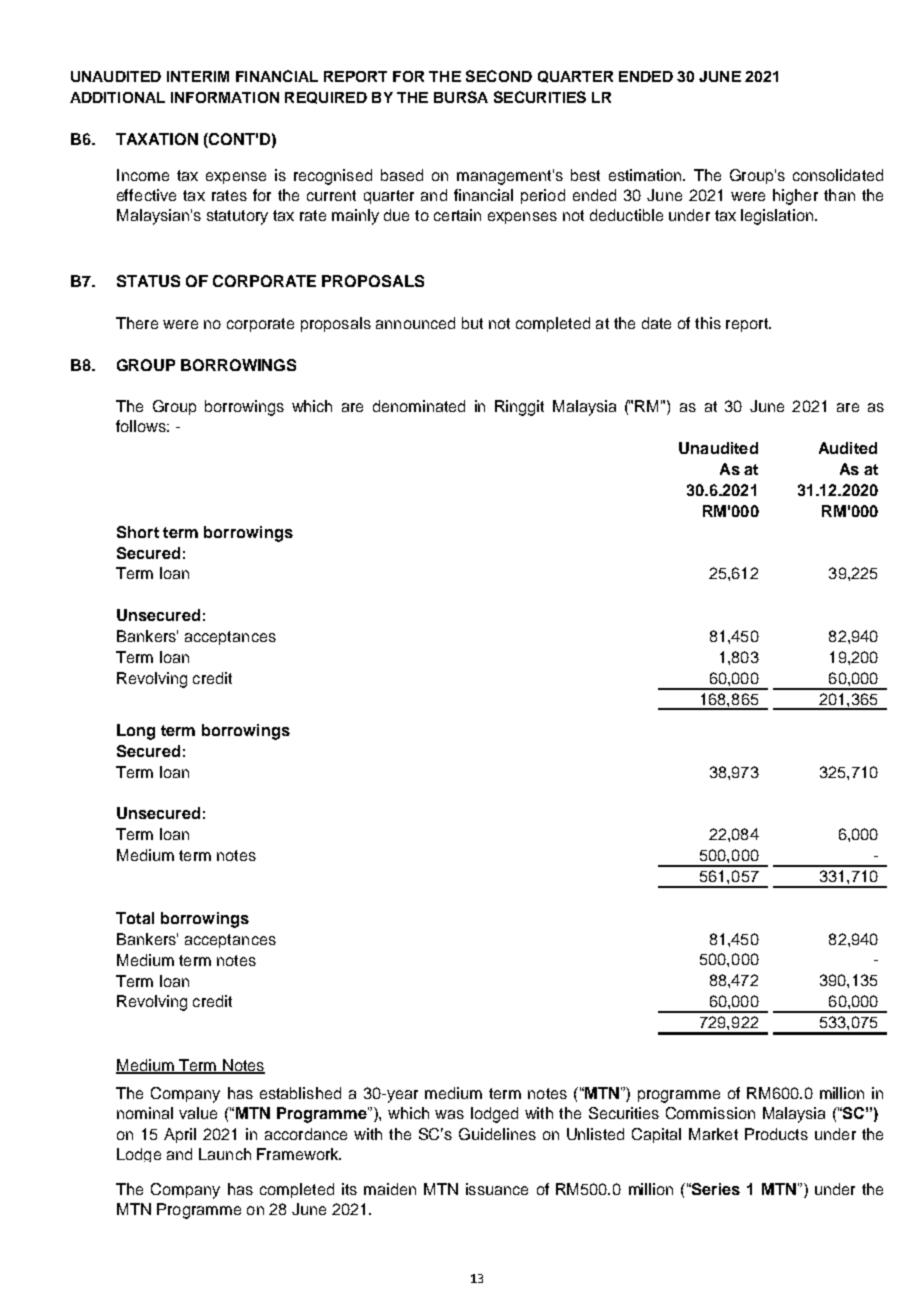 The height and width of the page is (1308, 924). What do you see at coordinates (419, 406) in the page?
I see `denominated` at bounding box center [419, 406].
